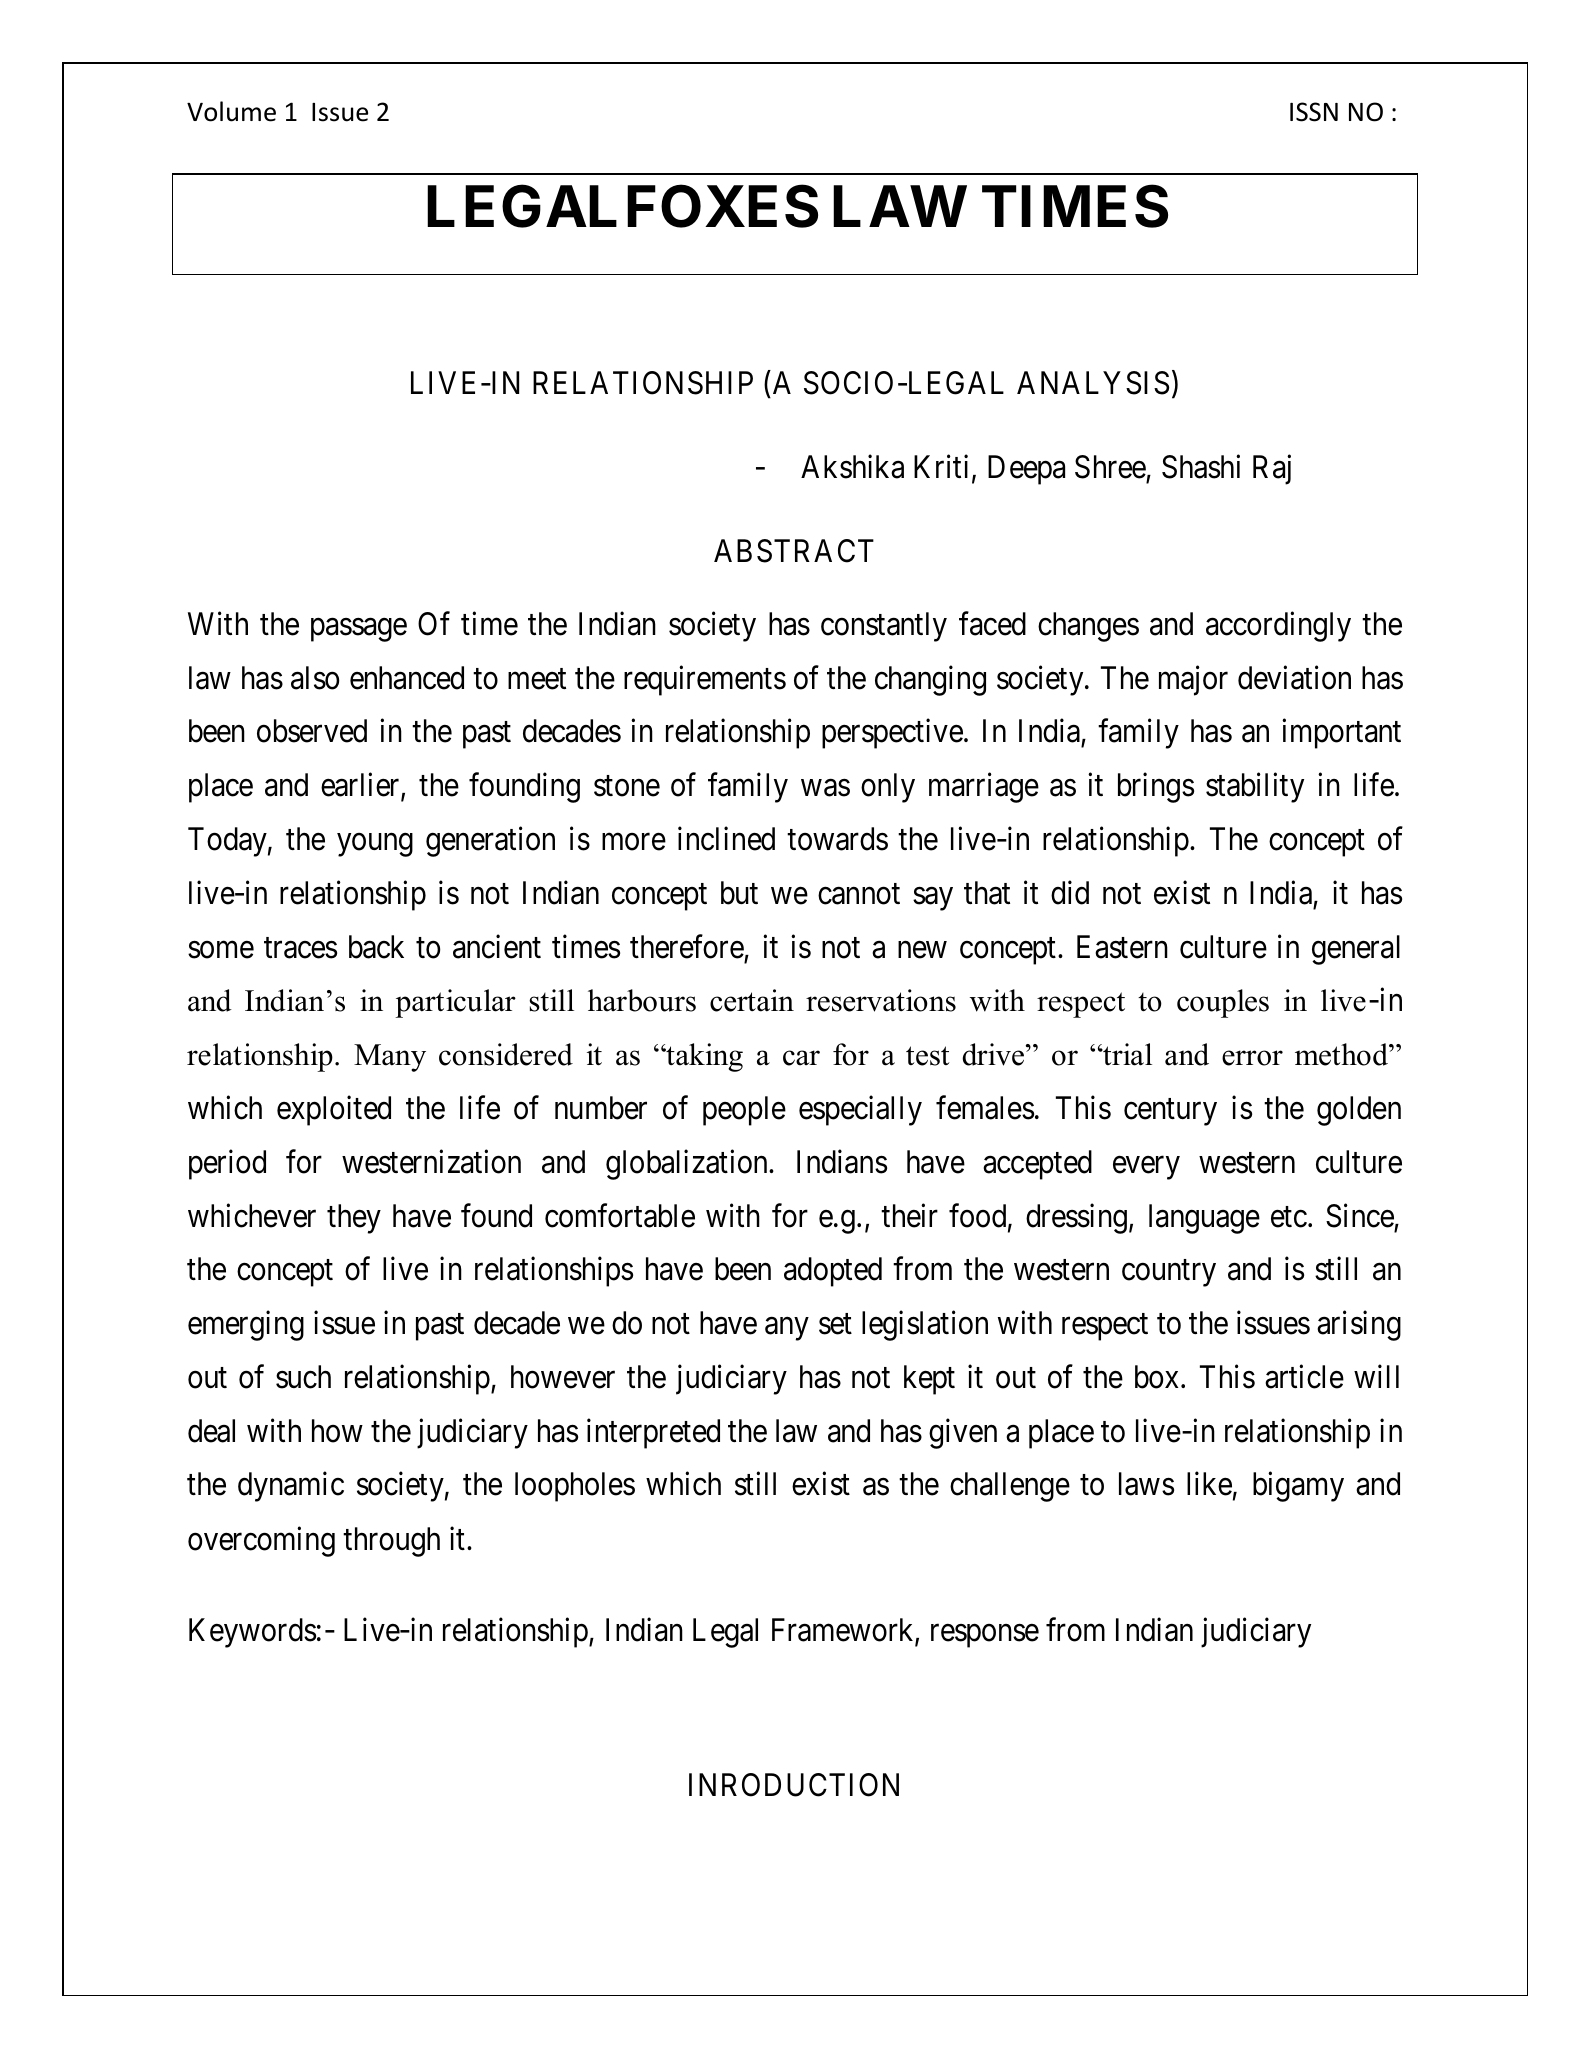 The width and height of the page is (1590, 2058). I want to click on Volume, so click(231, 111).
